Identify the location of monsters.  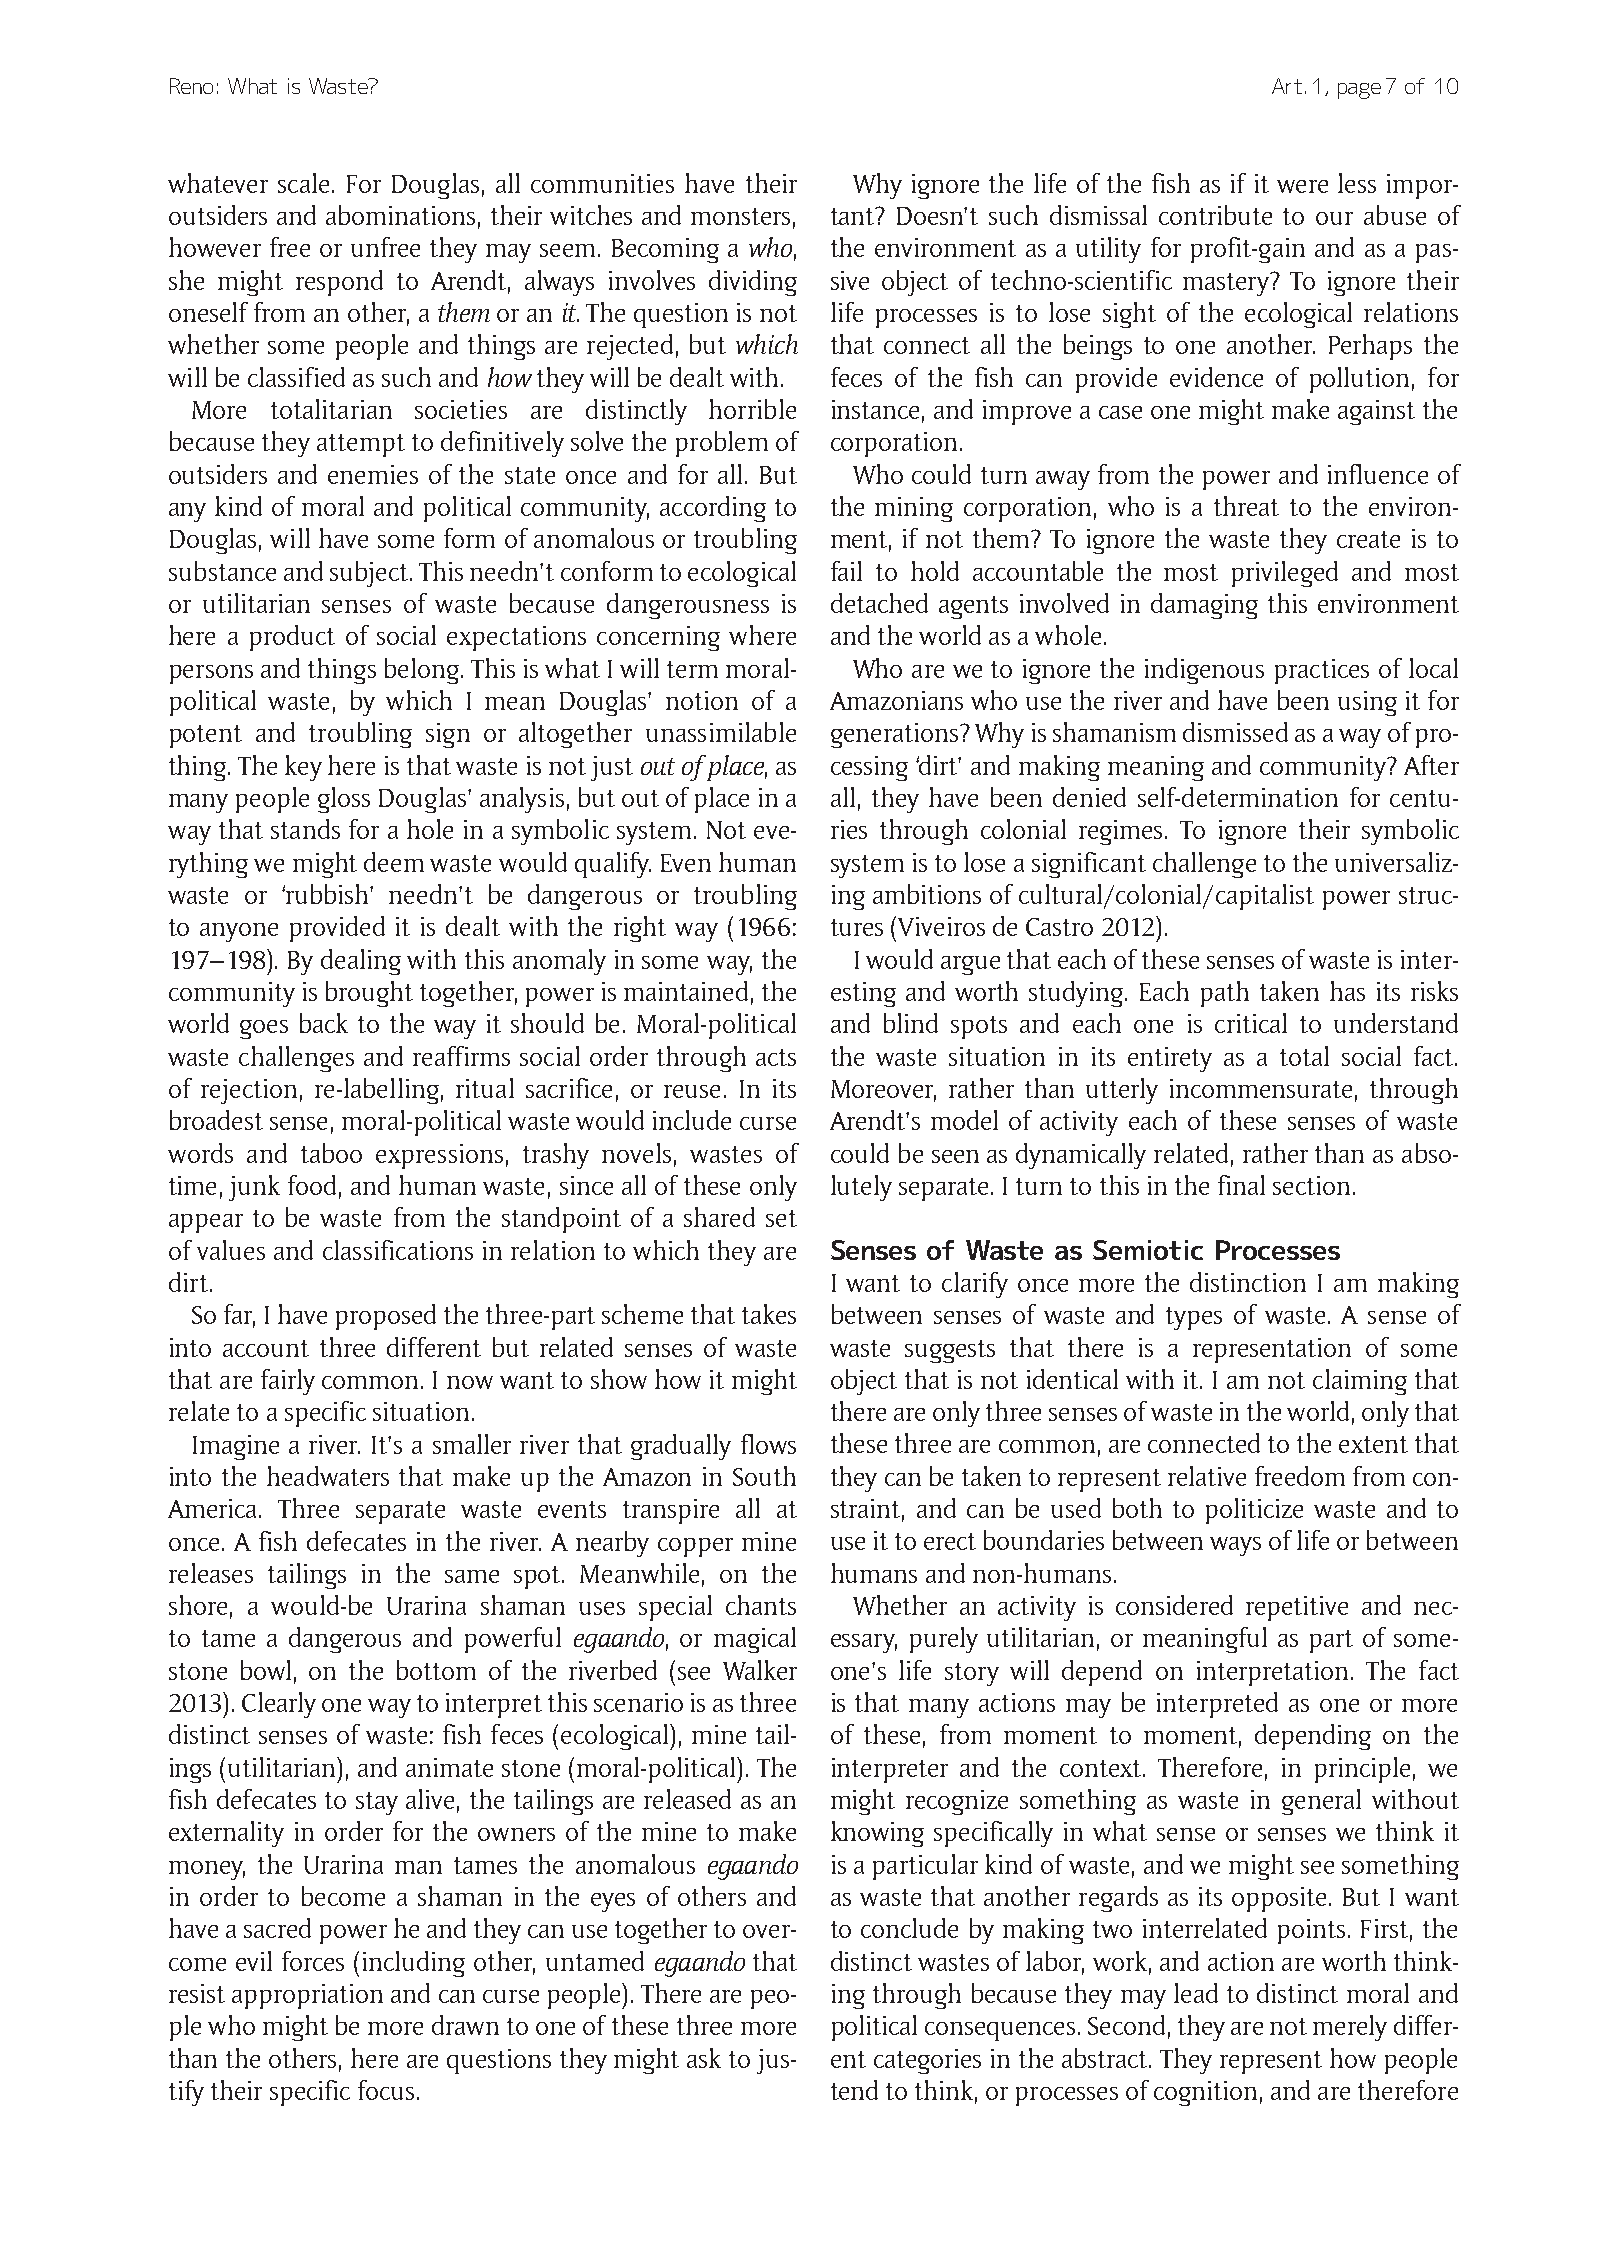
(740, 216).
